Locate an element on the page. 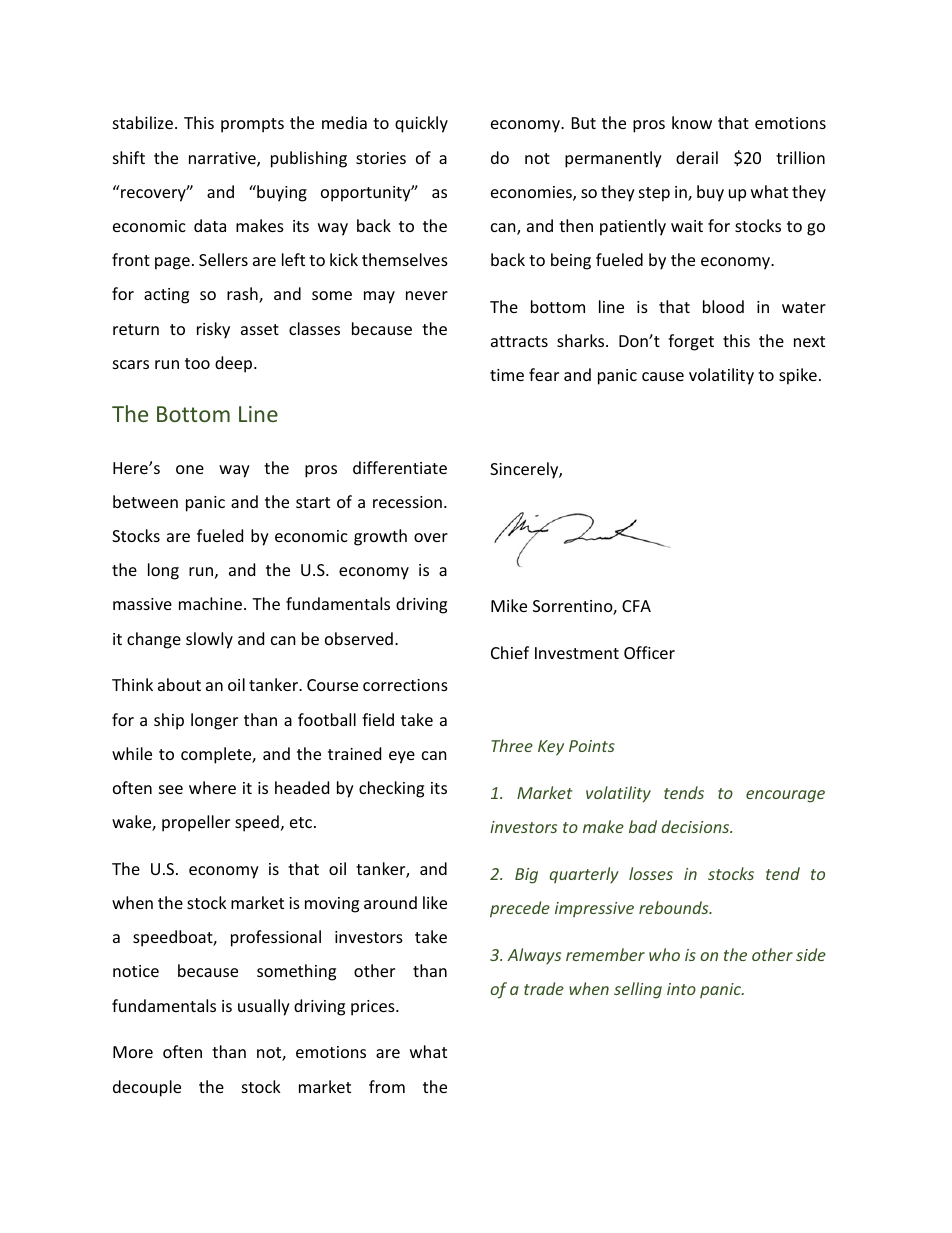  into is located at coordinates (681, 989).
